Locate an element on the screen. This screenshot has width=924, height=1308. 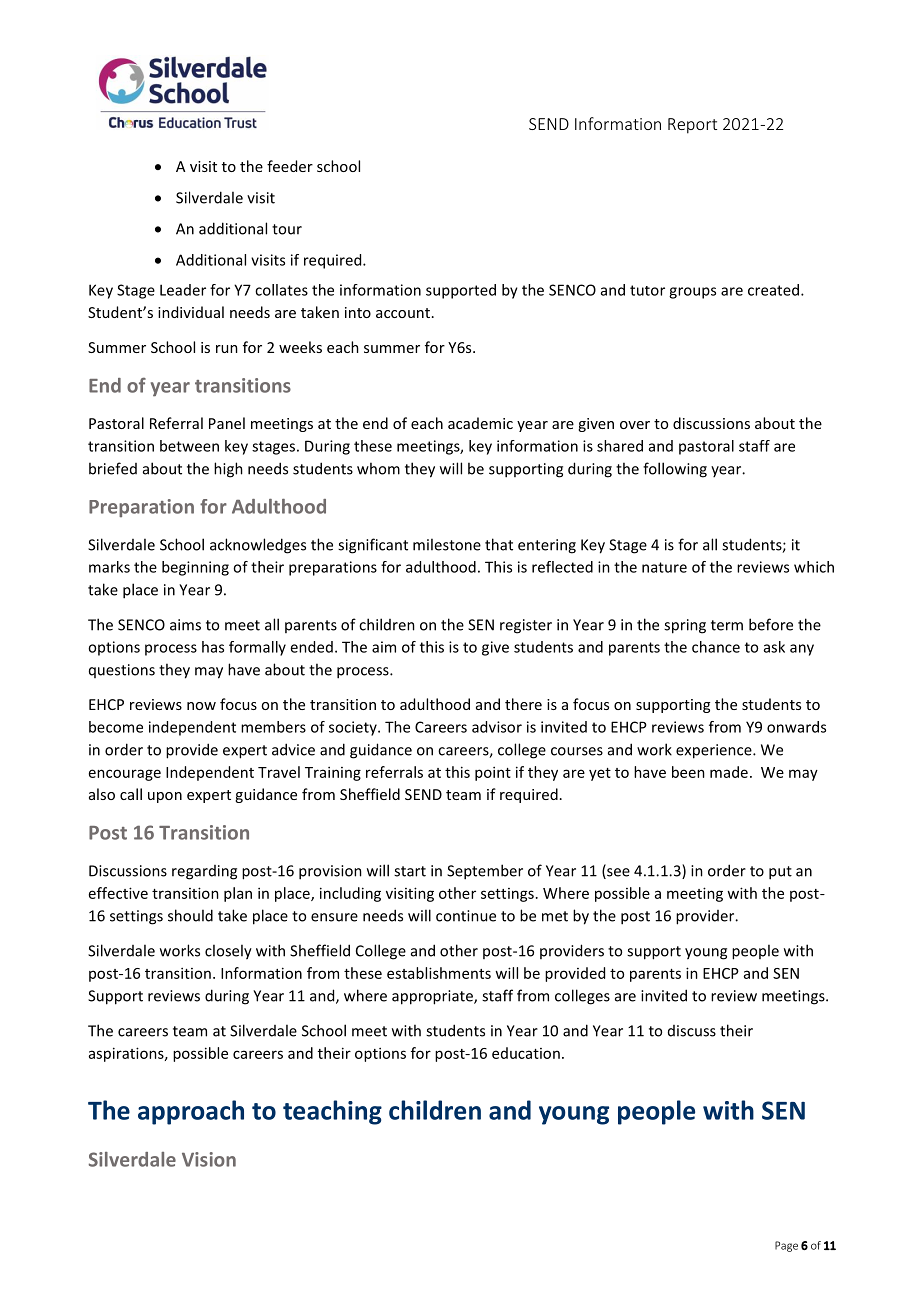
milestone is located at coordinates (447, 544).
